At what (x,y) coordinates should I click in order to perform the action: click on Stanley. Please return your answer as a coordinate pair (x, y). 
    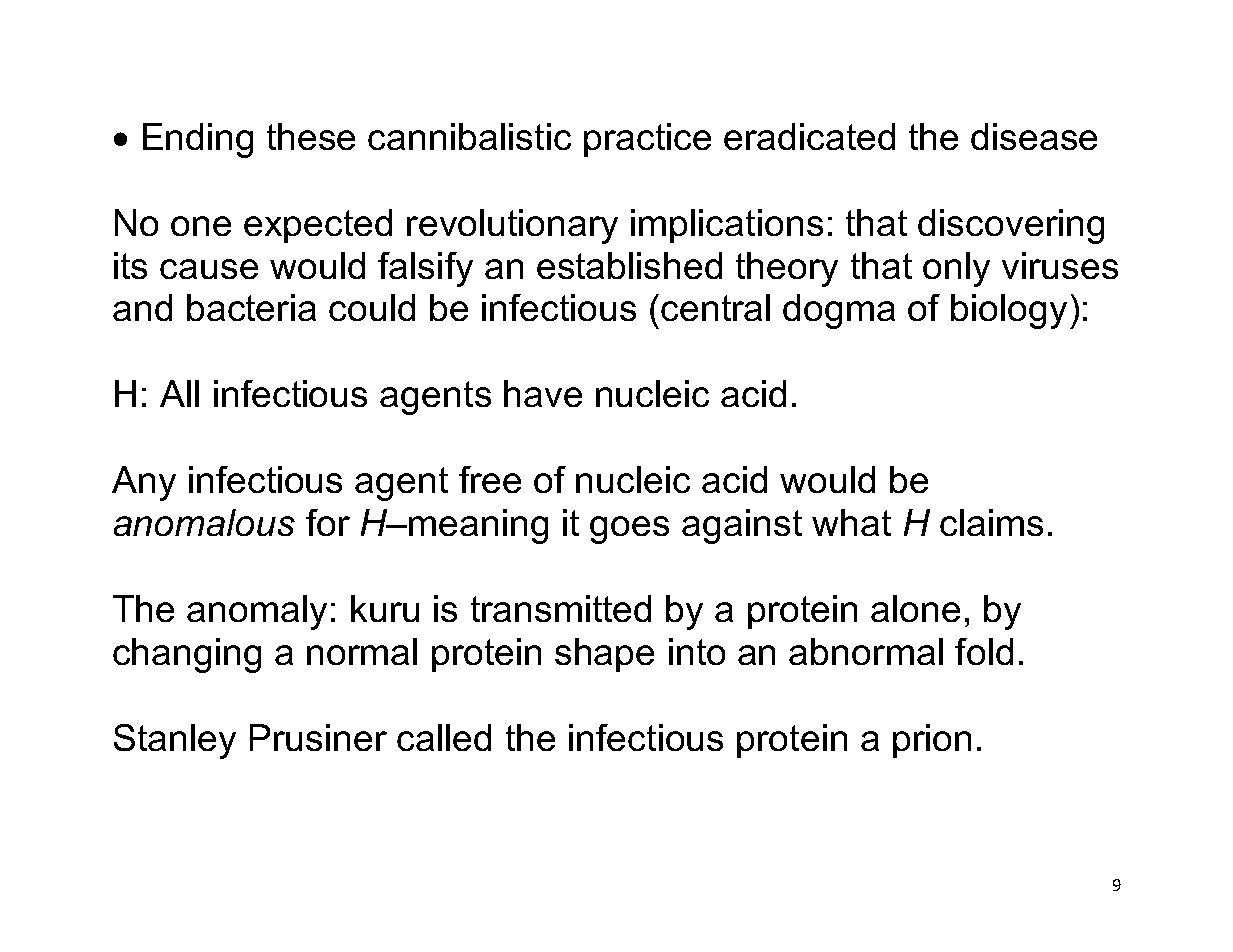
    Looking at the image, I should click on (175, 741).
